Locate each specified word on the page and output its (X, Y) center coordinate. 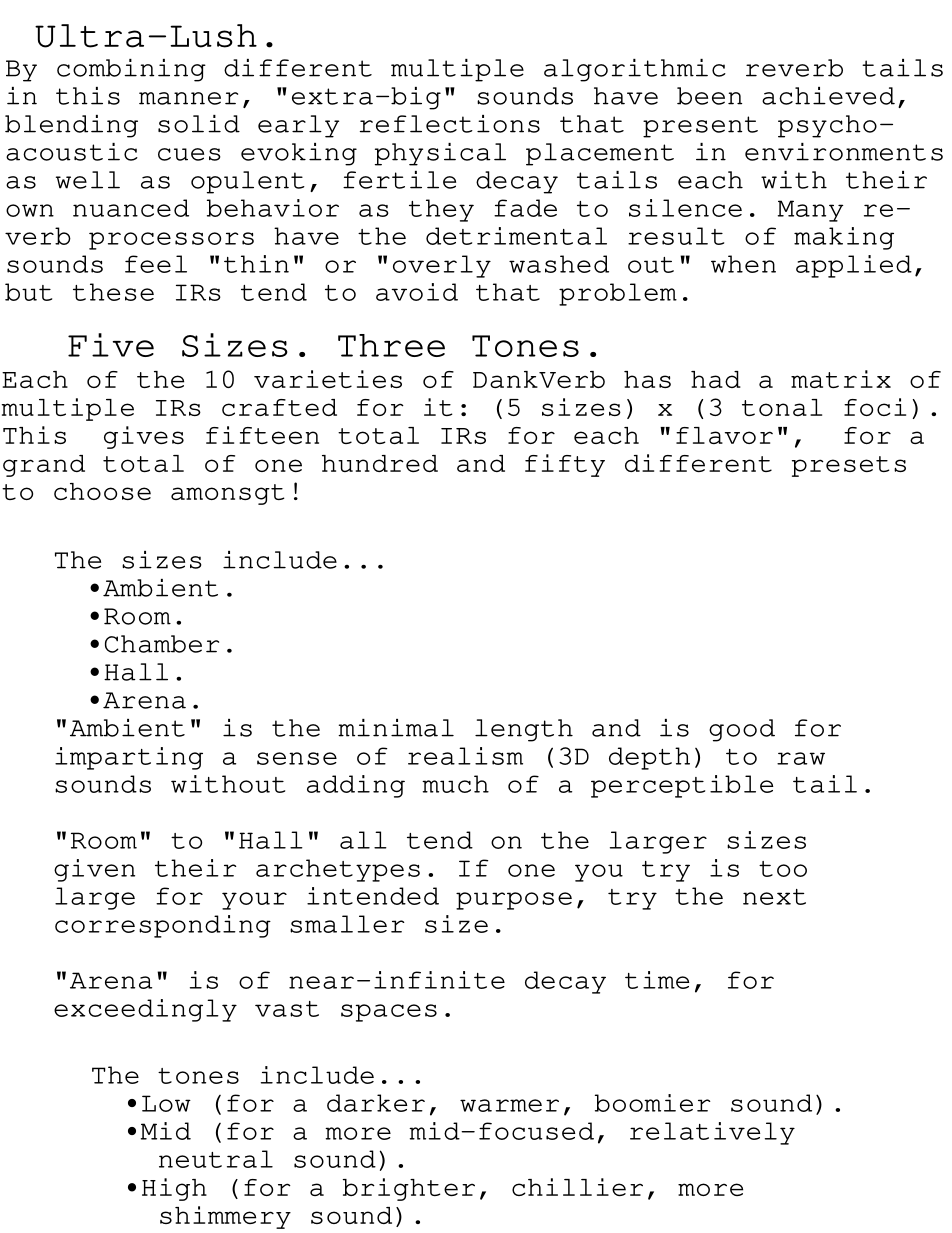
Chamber (162, 644)
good (742, 730)
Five (111, 345)
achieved (828, 96)
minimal (396, 728)
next (774, 897)
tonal (782, 407)
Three (391, 345)
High (174, 1189)
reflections (450, 124)
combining (131, 70)
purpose (514, 901)
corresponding (163, 926)
